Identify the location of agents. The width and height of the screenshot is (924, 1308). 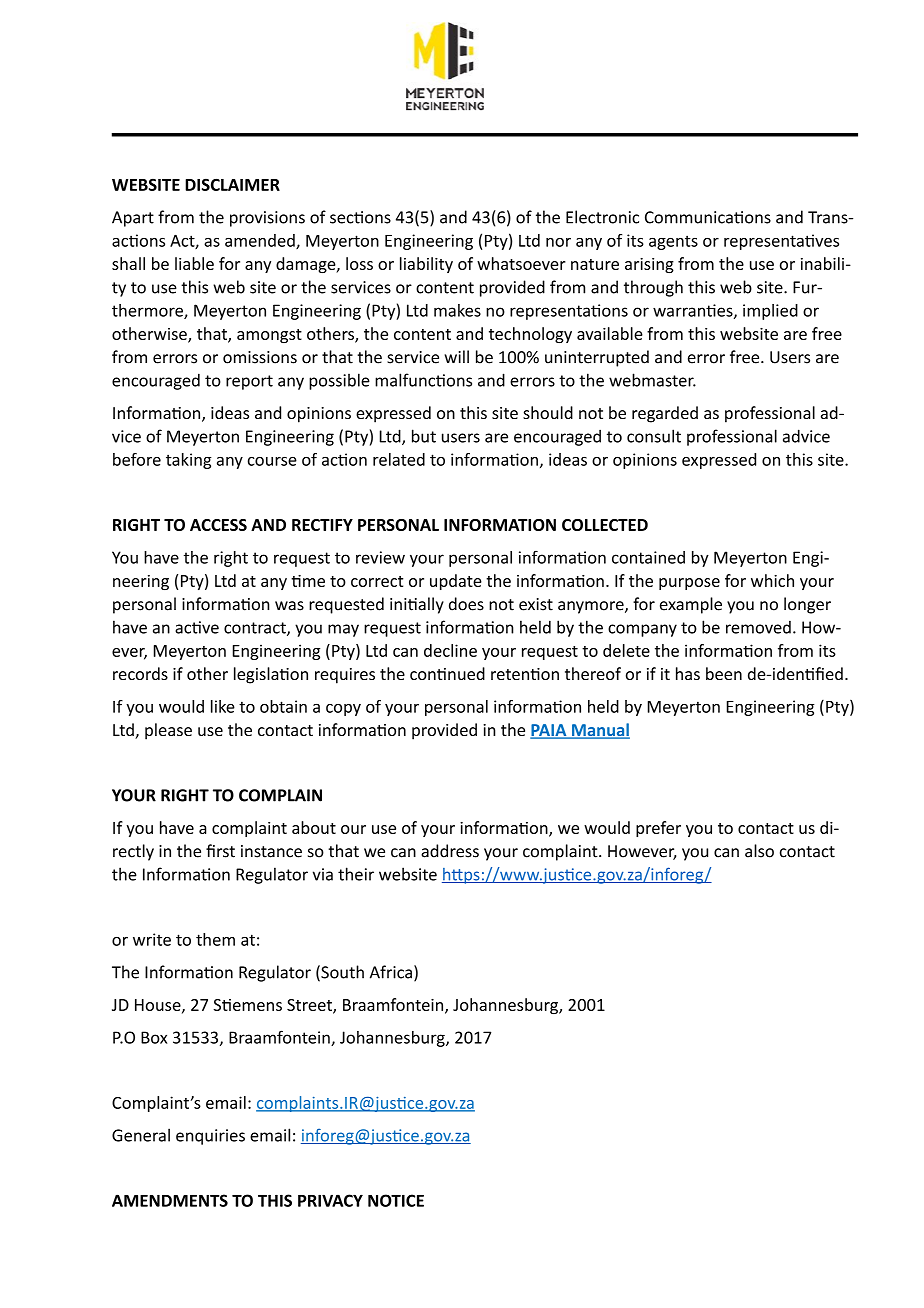
(673, 242).
